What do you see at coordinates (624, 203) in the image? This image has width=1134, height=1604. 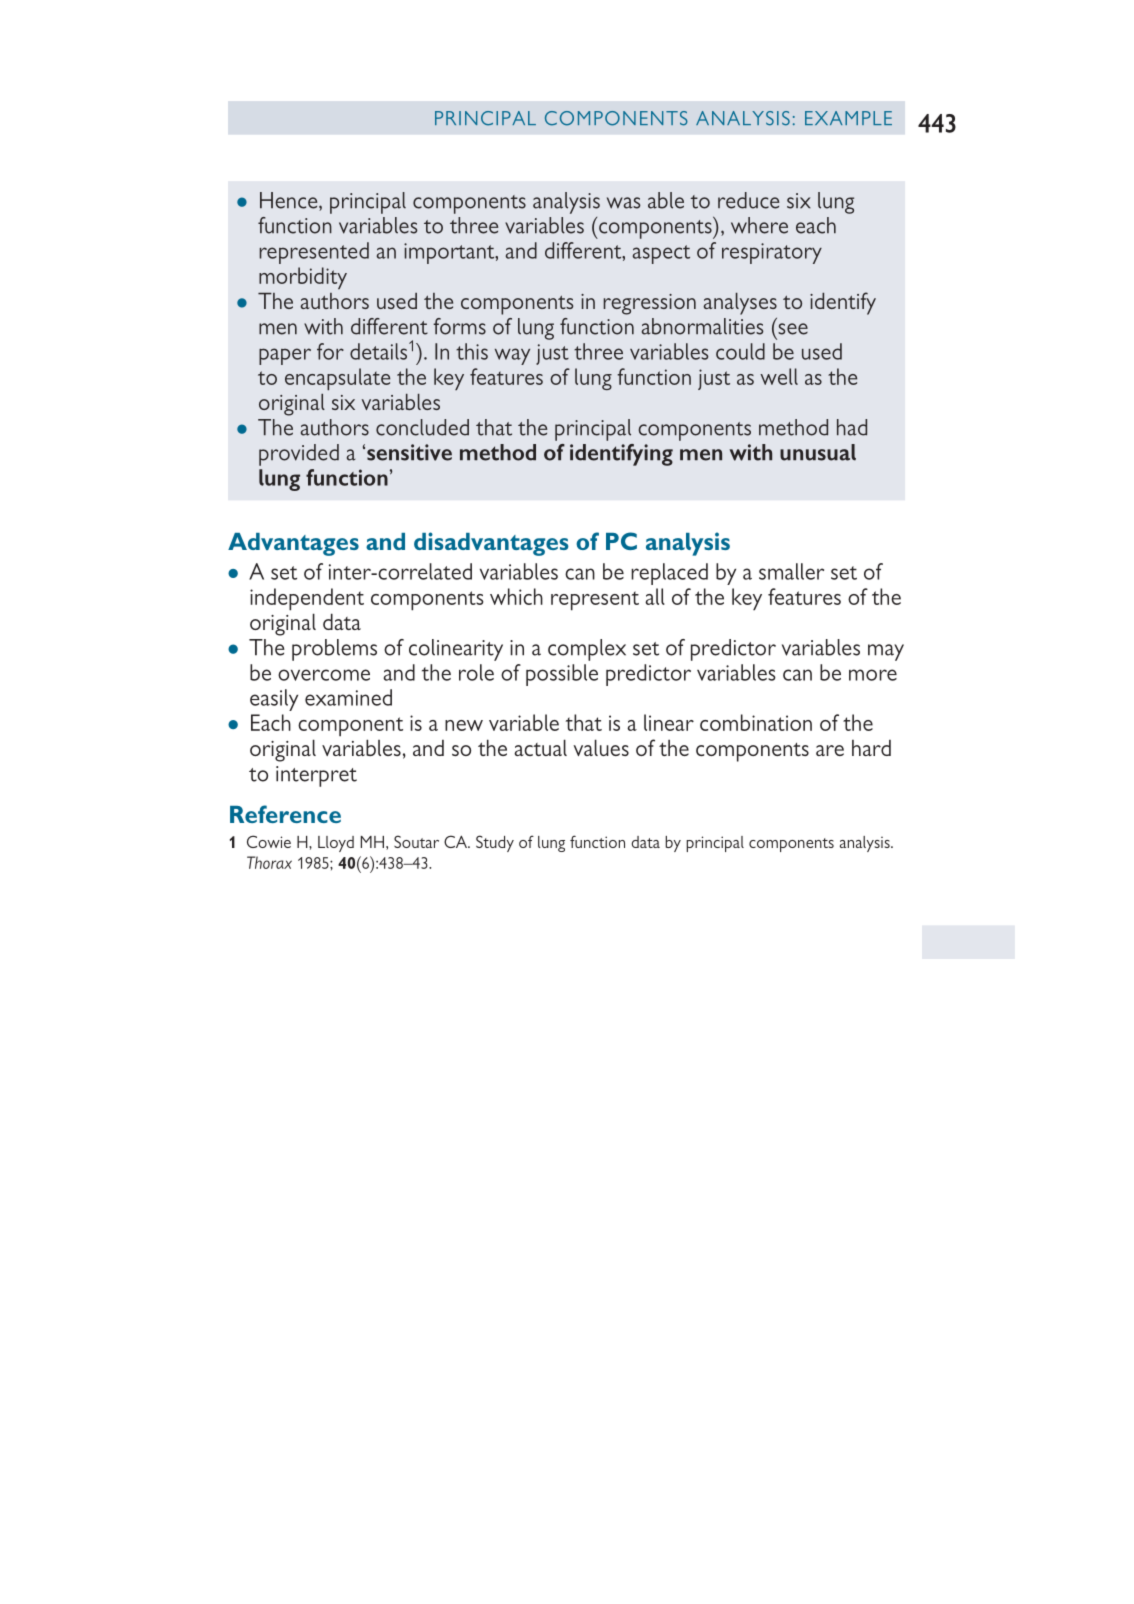 I see `was` at bounding box center [624, 203].
